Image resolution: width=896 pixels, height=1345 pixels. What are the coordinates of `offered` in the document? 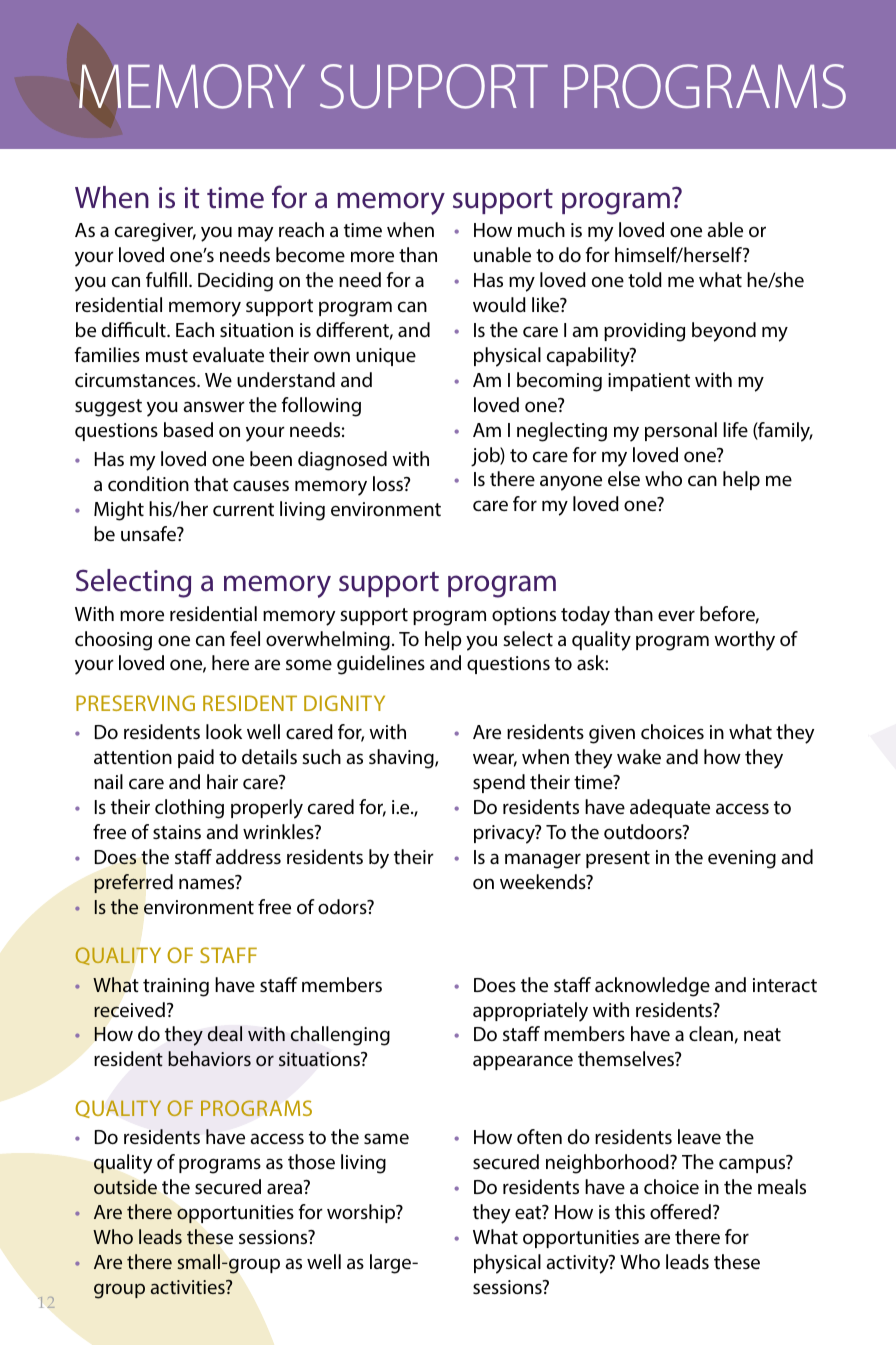 It's located at (680, 1211).
